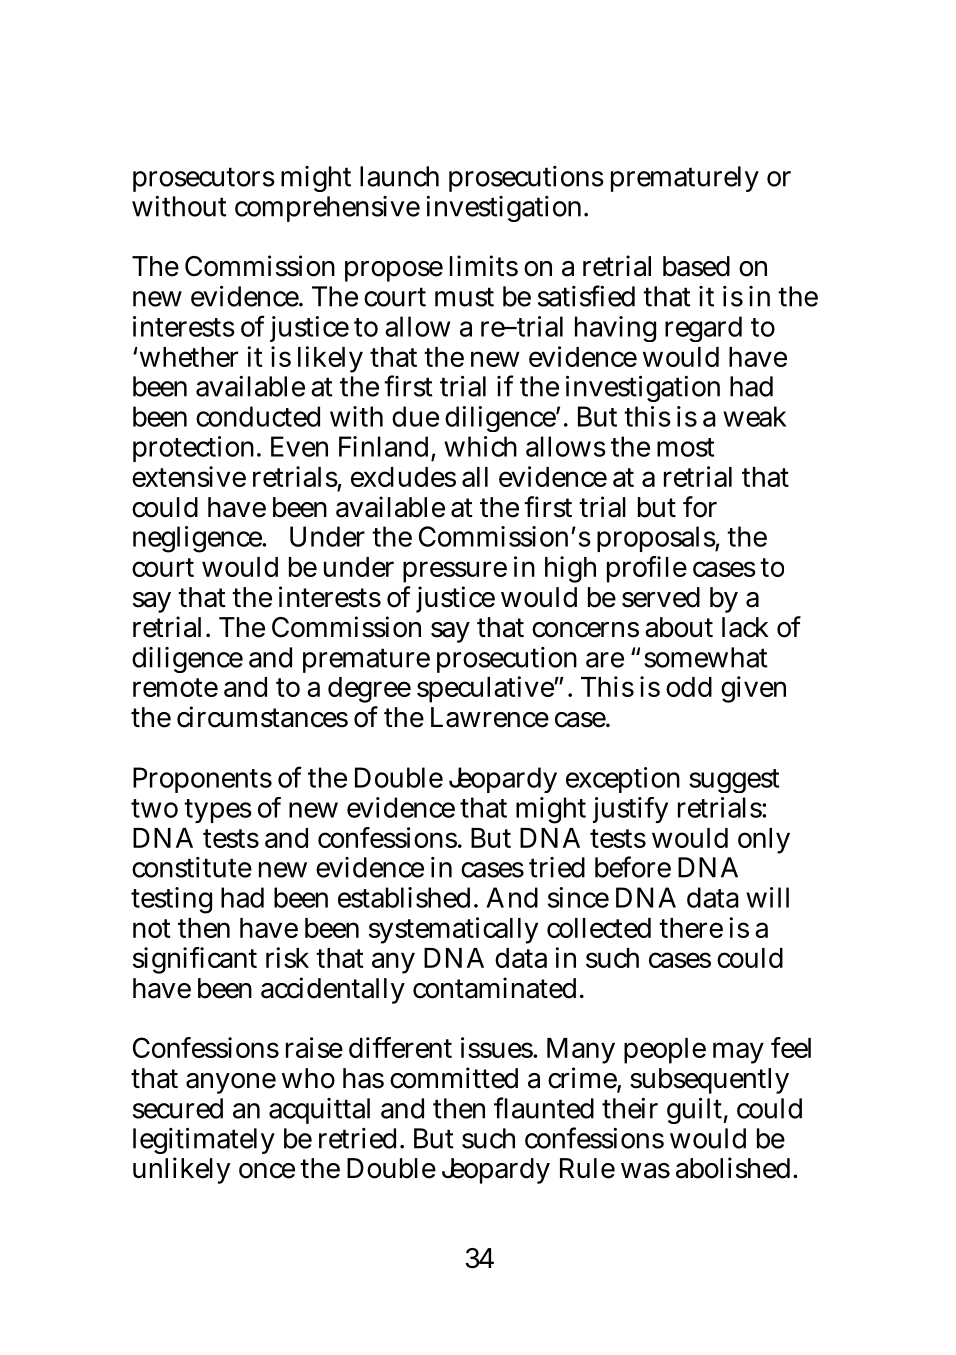 The height and width of the screenshot is (1355, 956). I want to click on only, so click(764, 841).
